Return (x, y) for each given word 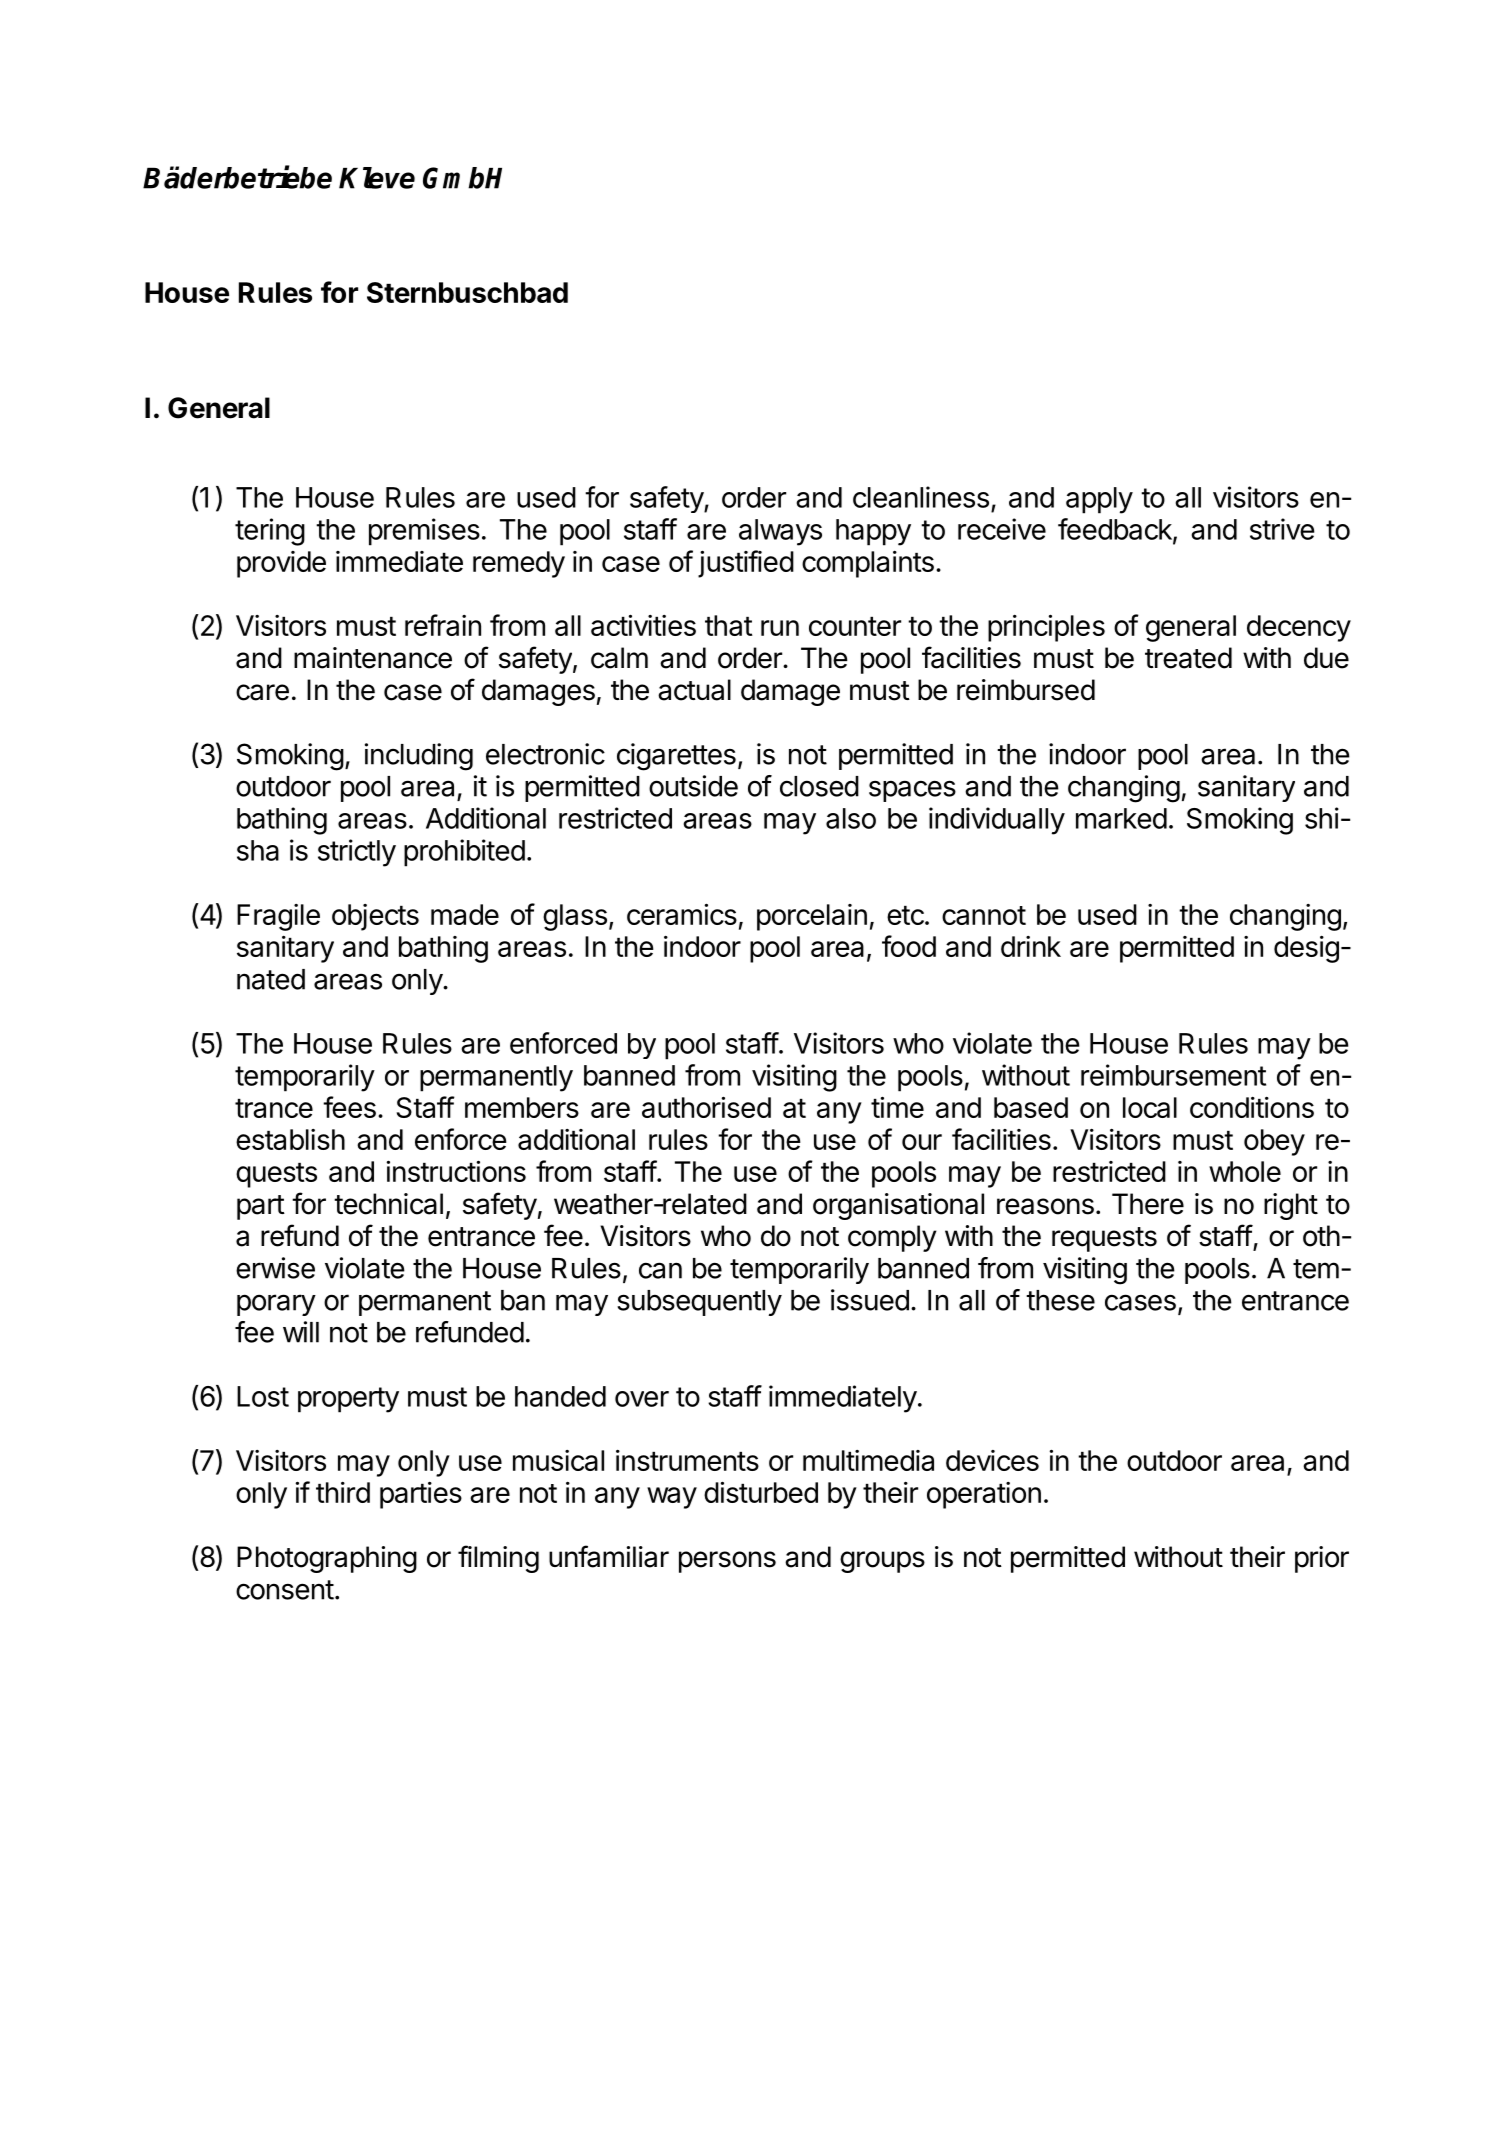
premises (424, 532)
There (1148, 1204)
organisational (898, 1206)
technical (388, 1204)
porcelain (812, 917)
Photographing (327, 1559)
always (780, 532)
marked (1121, 818)
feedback (1116, 530)
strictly (357, 853)
